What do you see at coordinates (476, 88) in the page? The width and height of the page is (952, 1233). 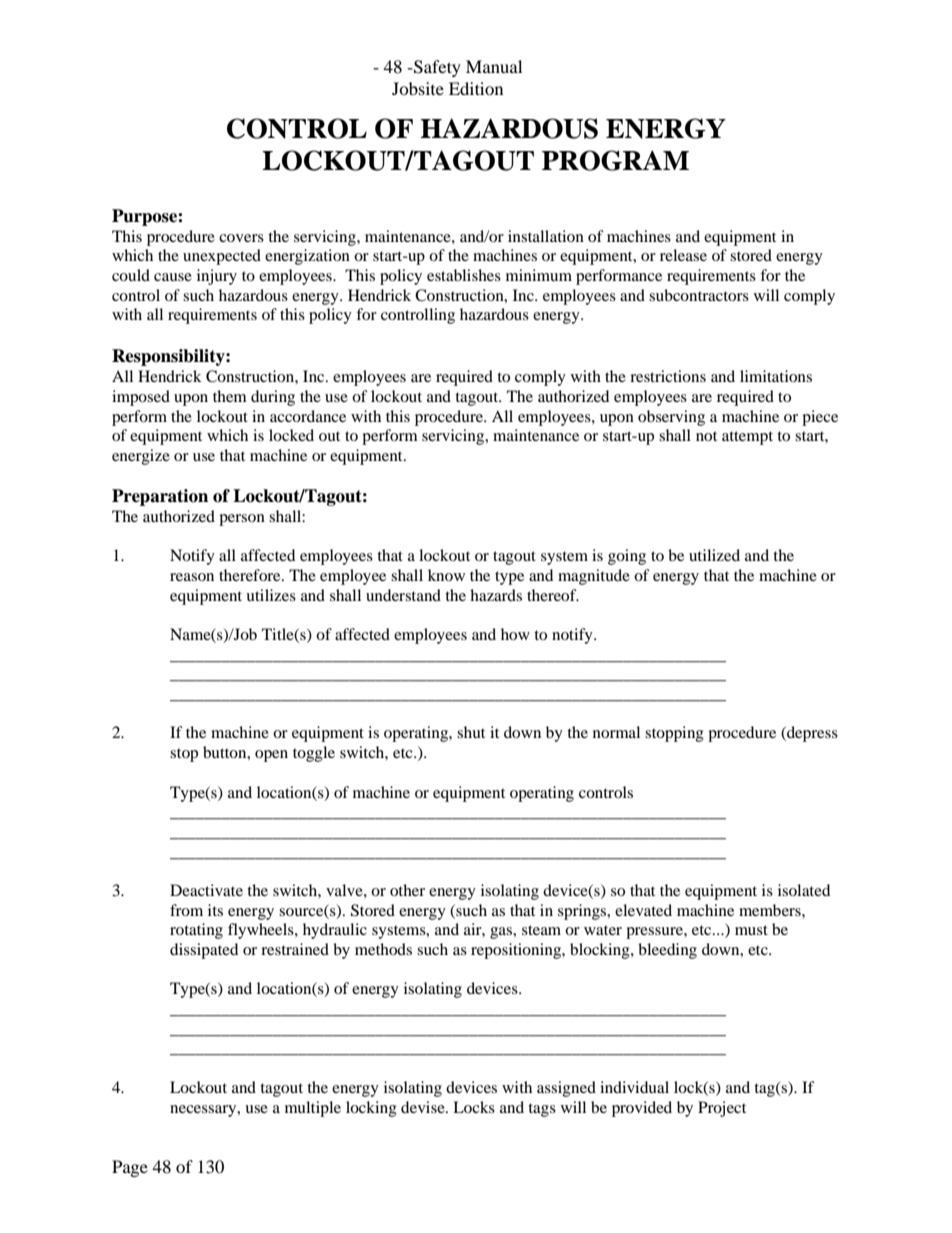 I see `Edition` at bounding box center [476, 88].
